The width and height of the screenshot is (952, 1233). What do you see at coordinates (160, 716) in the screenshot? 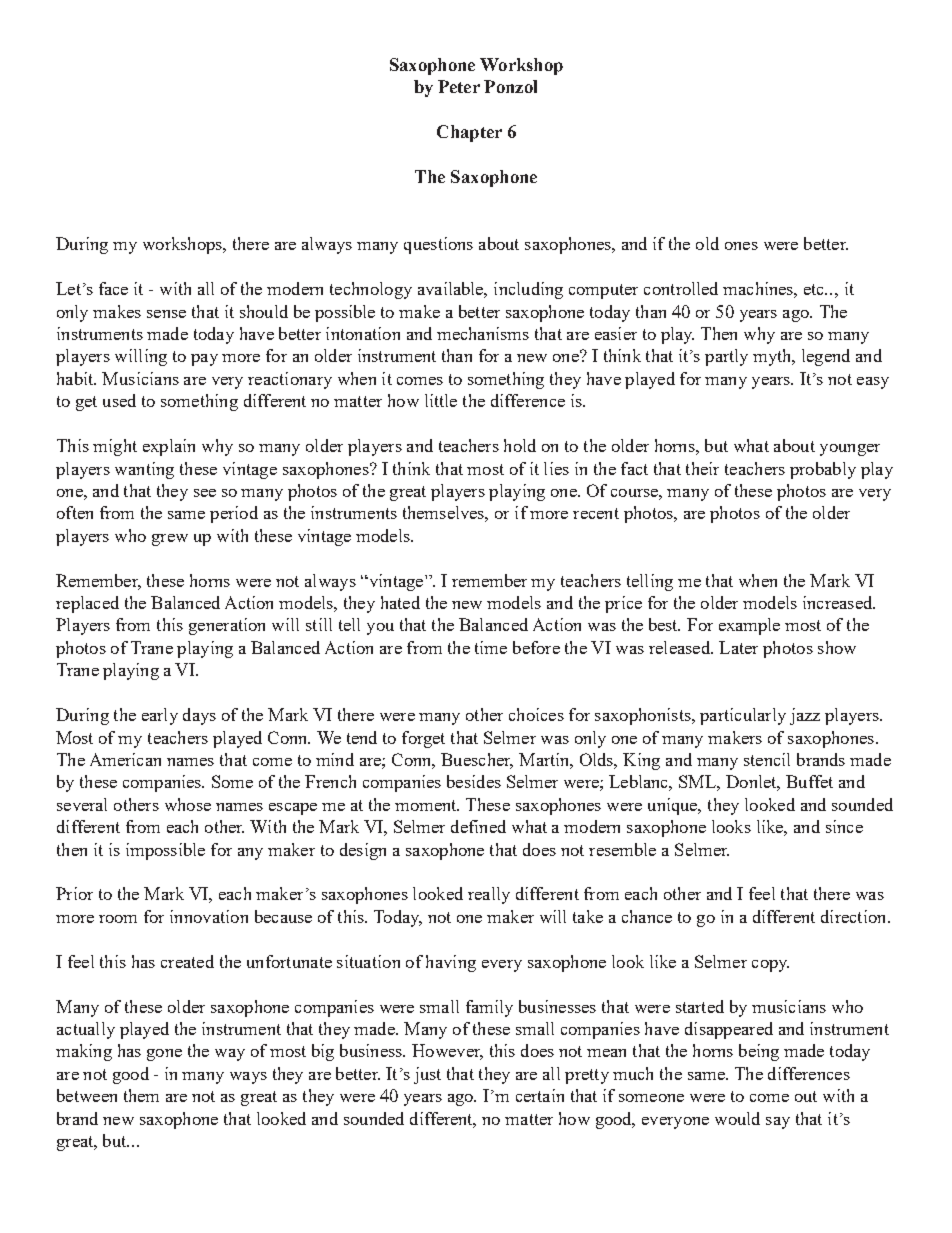
I see `early` at bounding box center [160, 716].
